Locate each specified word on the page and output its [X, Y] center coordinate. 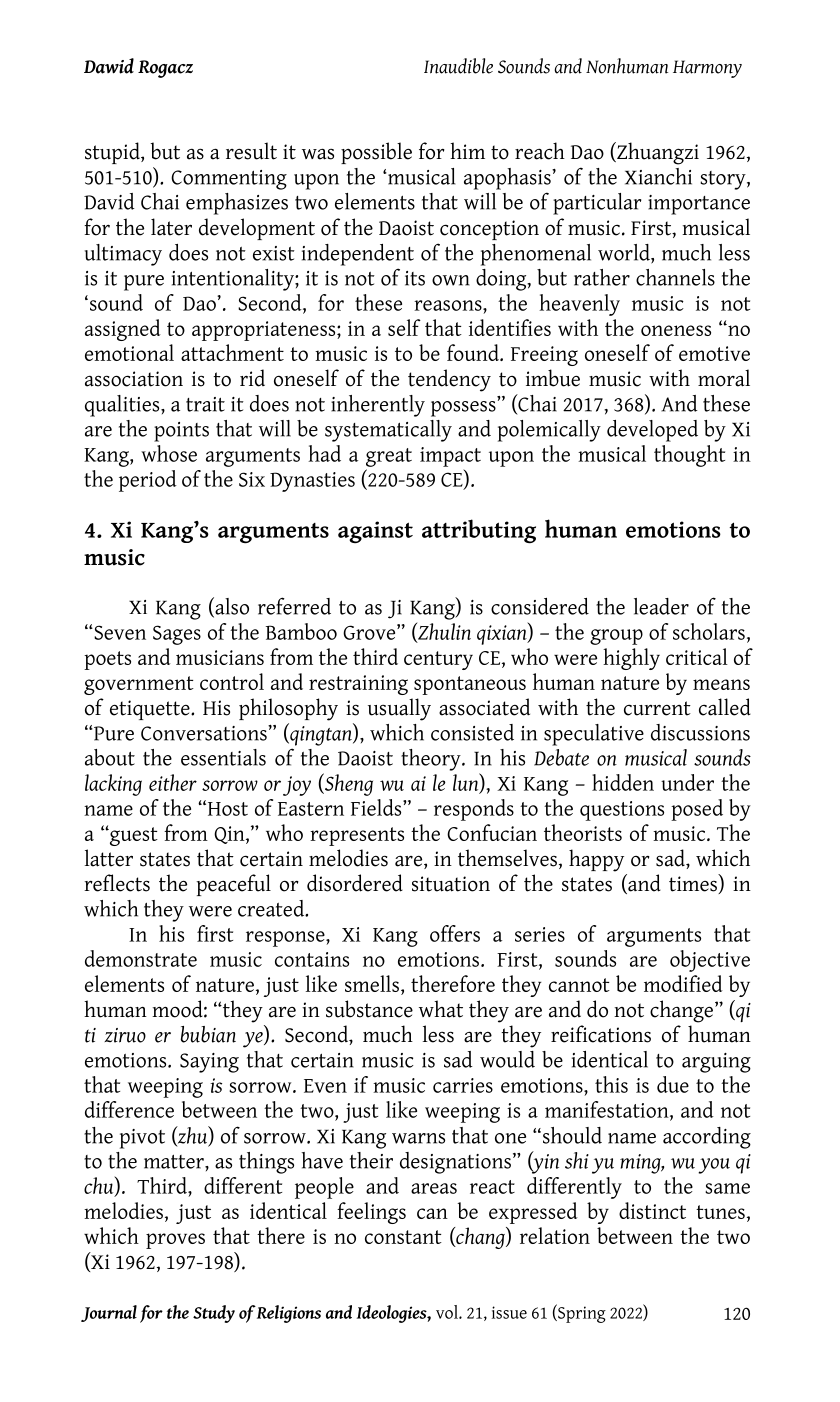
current [657, 708]
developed [652, 431]
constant [403, 1237]
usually [399, 709]
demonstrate [141, 958]
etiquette [151, 710]
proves [175, 1241]
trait [205, 404]
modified [683, 983]
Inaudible [458, 66]
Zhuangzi [657, 153]
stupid [113, 153]
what [441, 1009]
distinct [652, 1210]
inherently [378, 406]
